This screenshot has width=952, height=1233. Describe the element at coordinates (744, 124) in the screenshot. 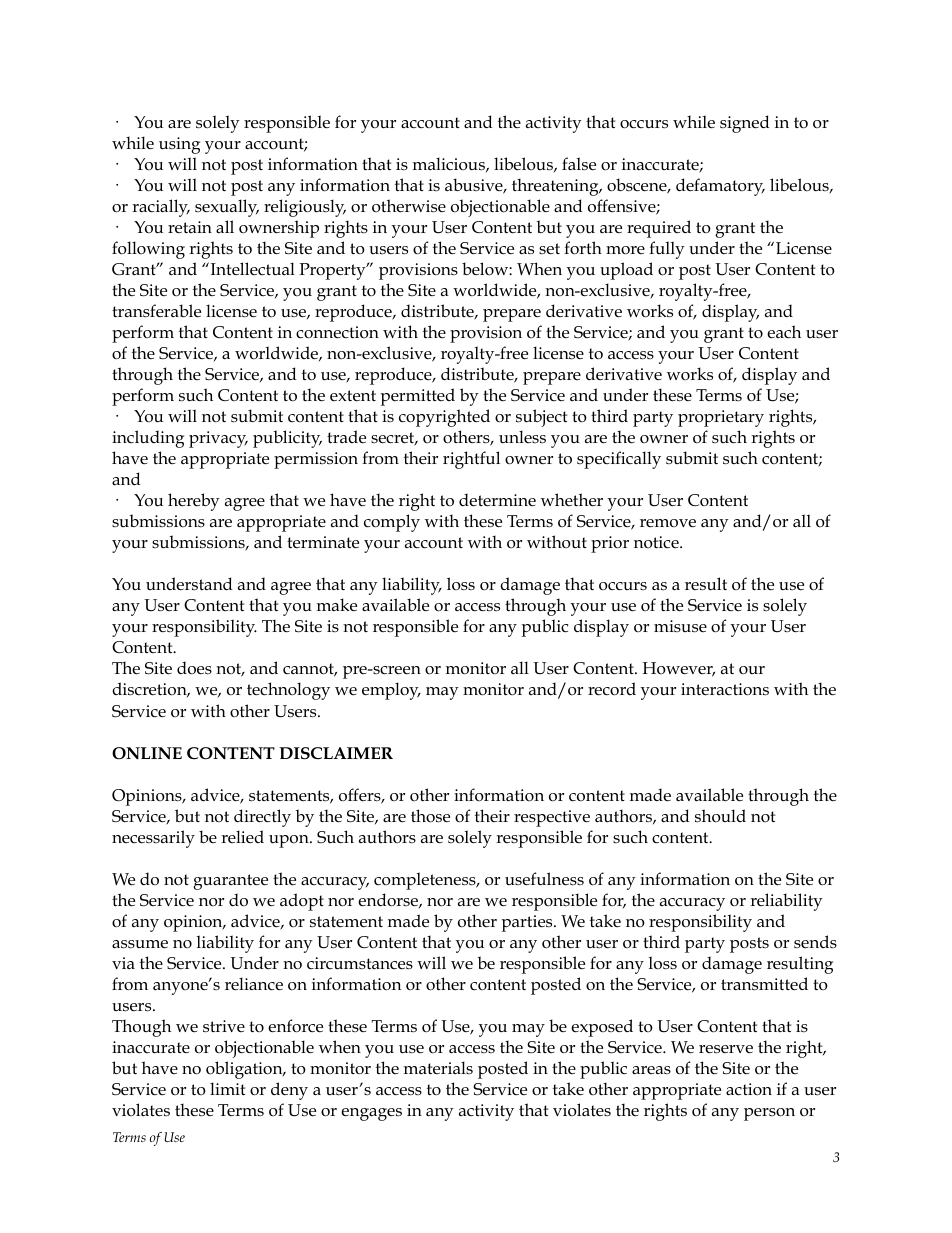

I see `signed` at that location.
